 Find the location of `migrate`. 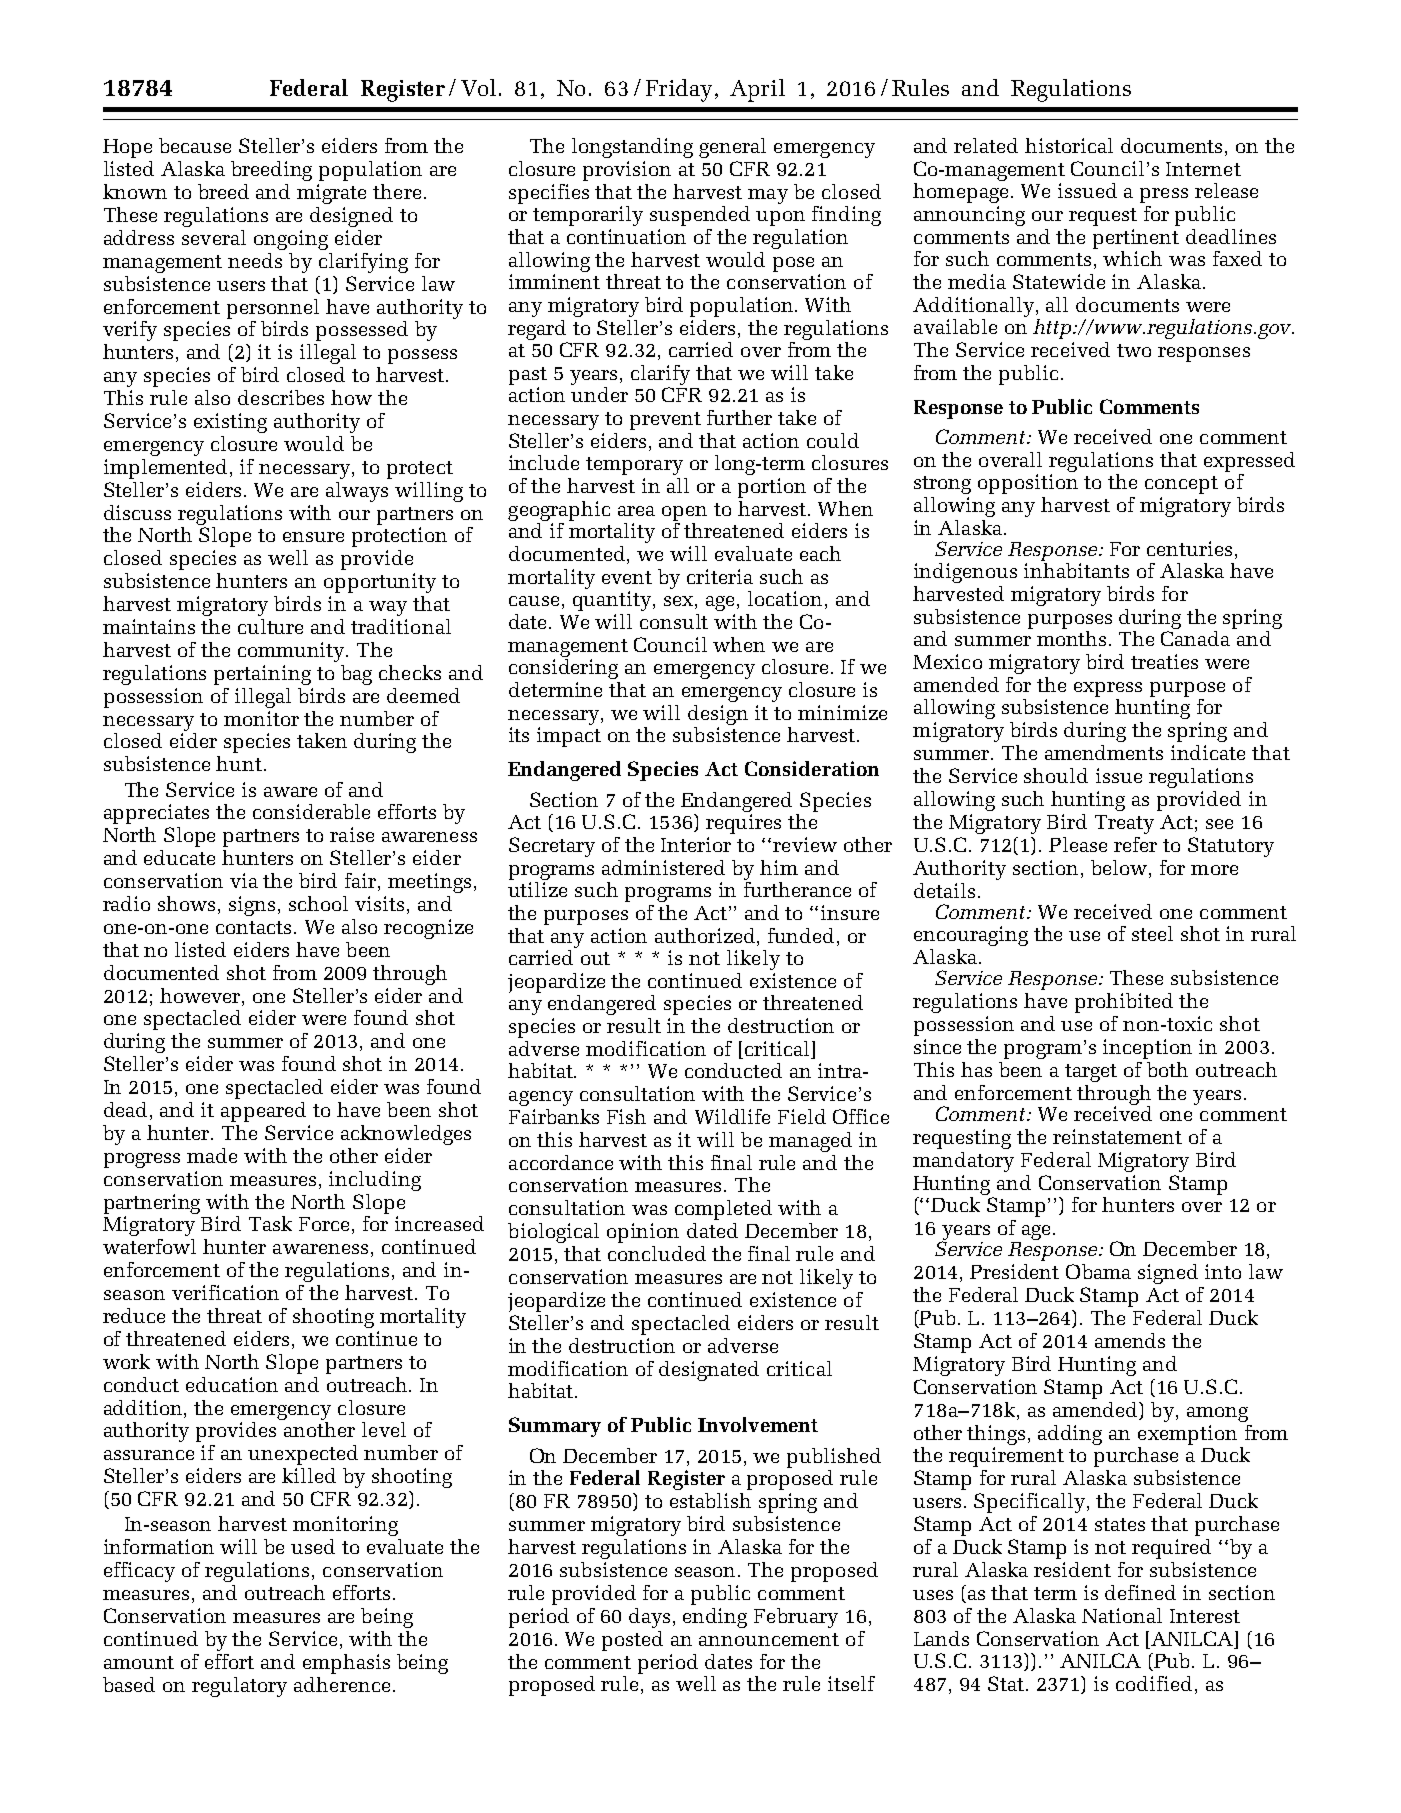

migrate is located at coordinates (331, 194).
